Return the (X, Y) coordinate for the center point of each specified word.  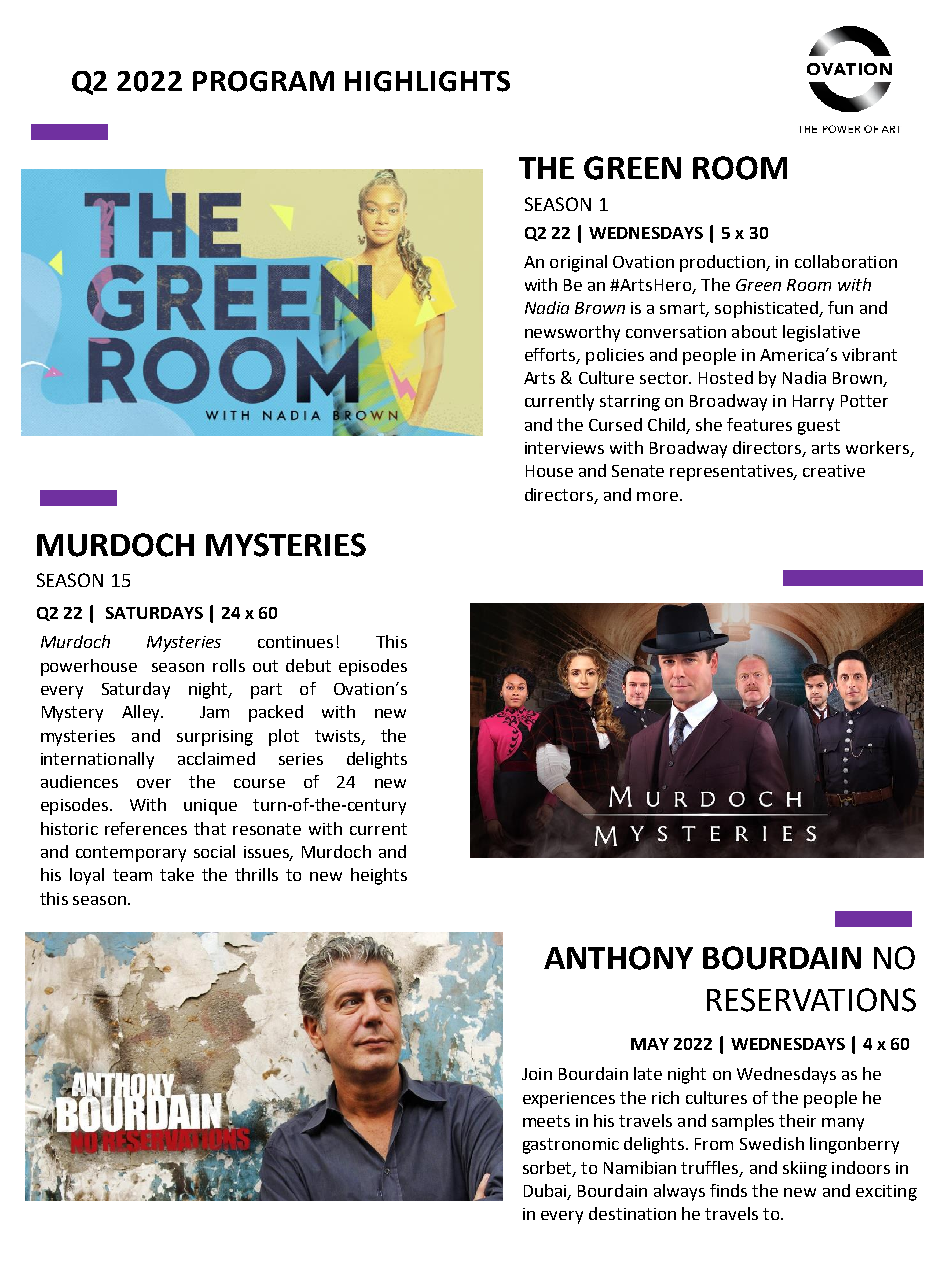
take (177, 874)
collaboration (846, 261)
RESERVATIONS (811, 1000)
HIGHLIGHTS (427, 81)
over (154, 783)
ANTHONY (618, 958)
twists (339, 737)
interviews (564, 448)
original (578, 263)
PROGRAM (263, 81)
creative (834, 471)
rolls (229, 665)
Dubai (546, 1191)
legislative (821, 333)
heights (379, 876)
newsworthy (572, 333)
